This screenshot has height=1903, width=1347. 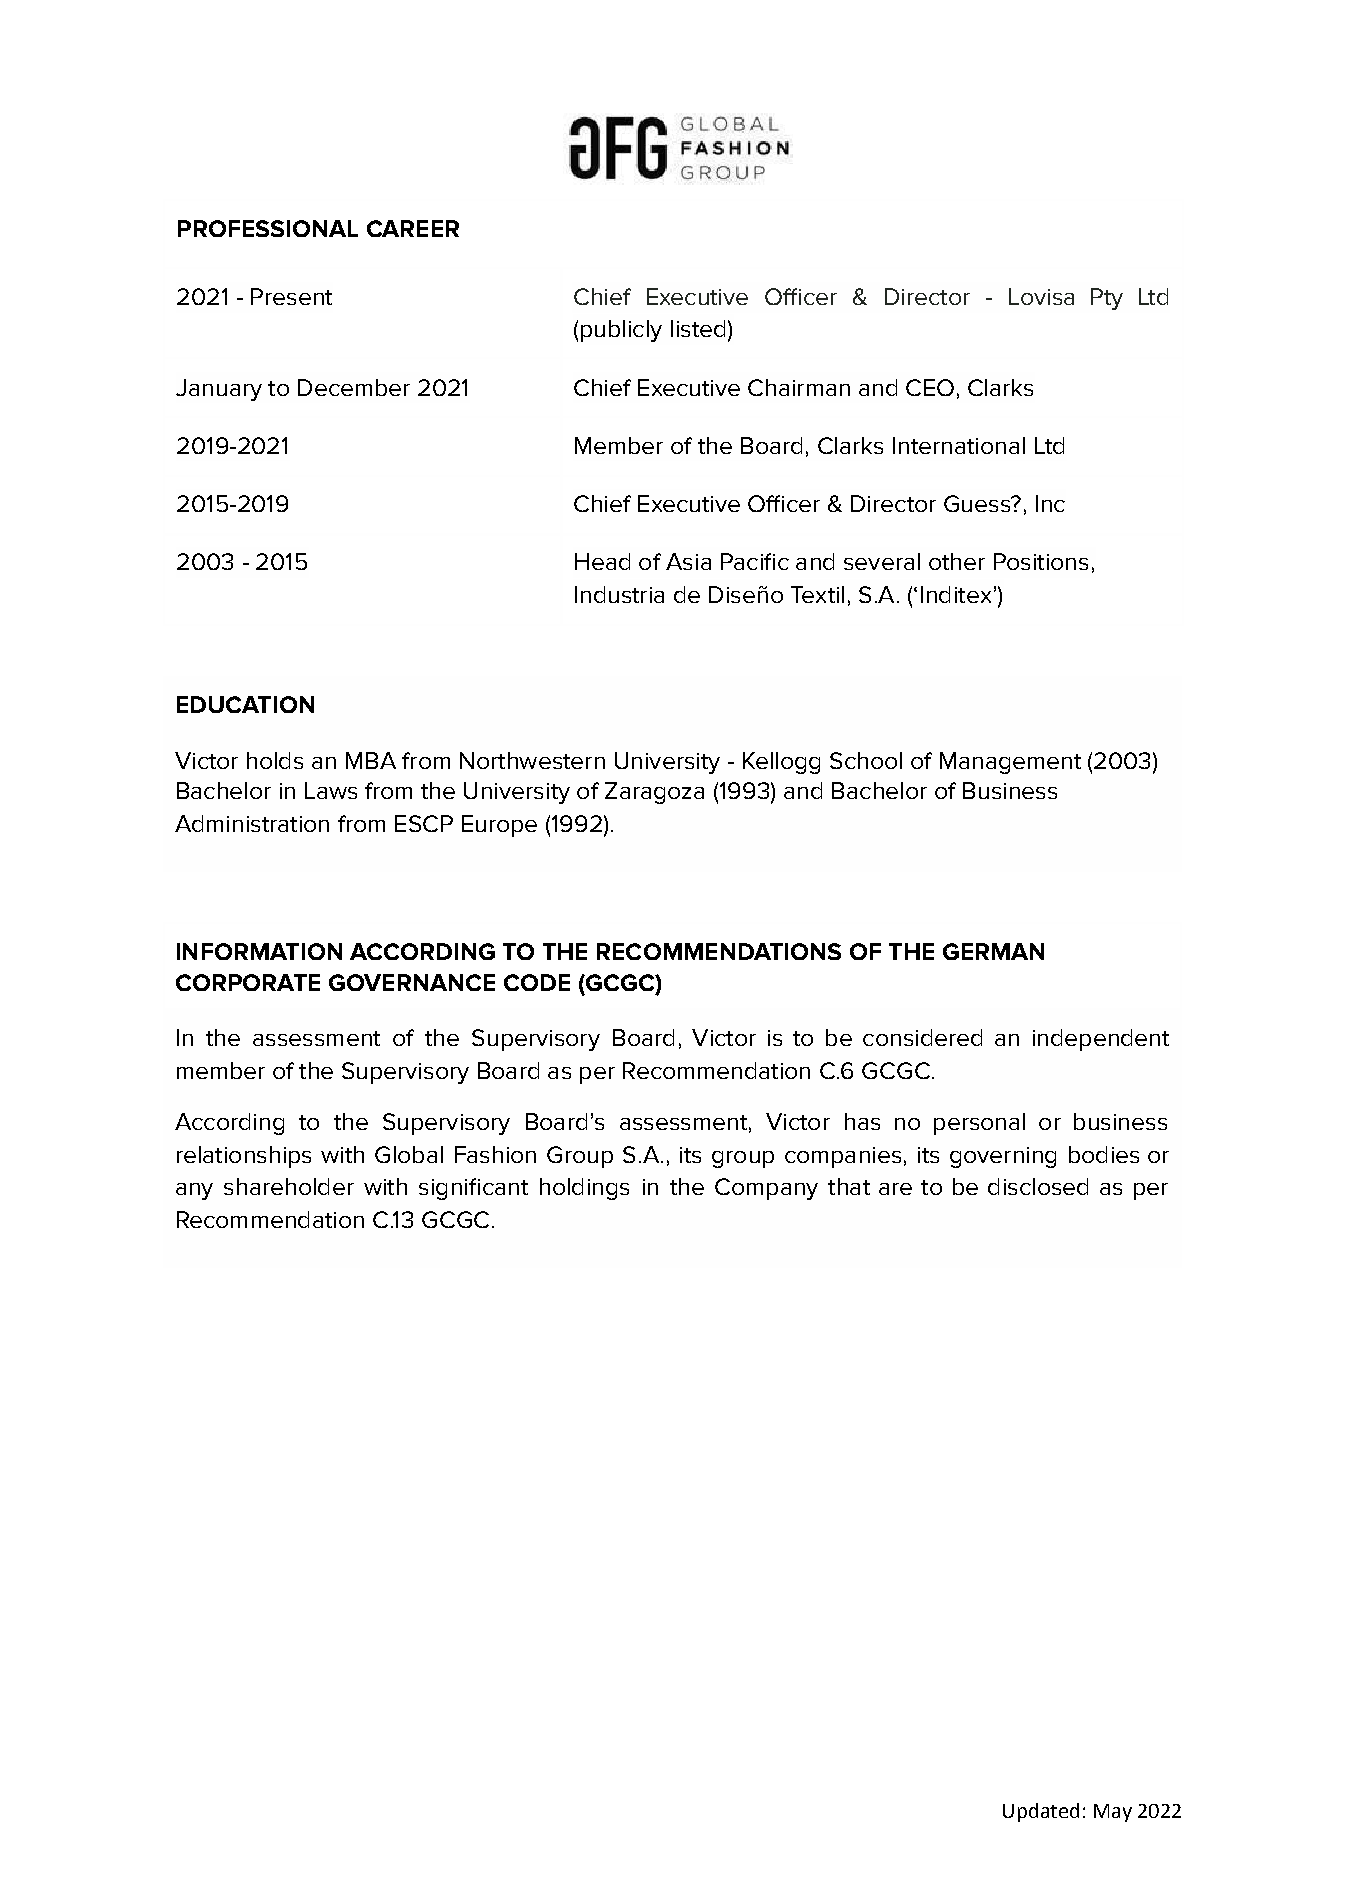 I want to click on significant, so click(x=473, y=1189).
